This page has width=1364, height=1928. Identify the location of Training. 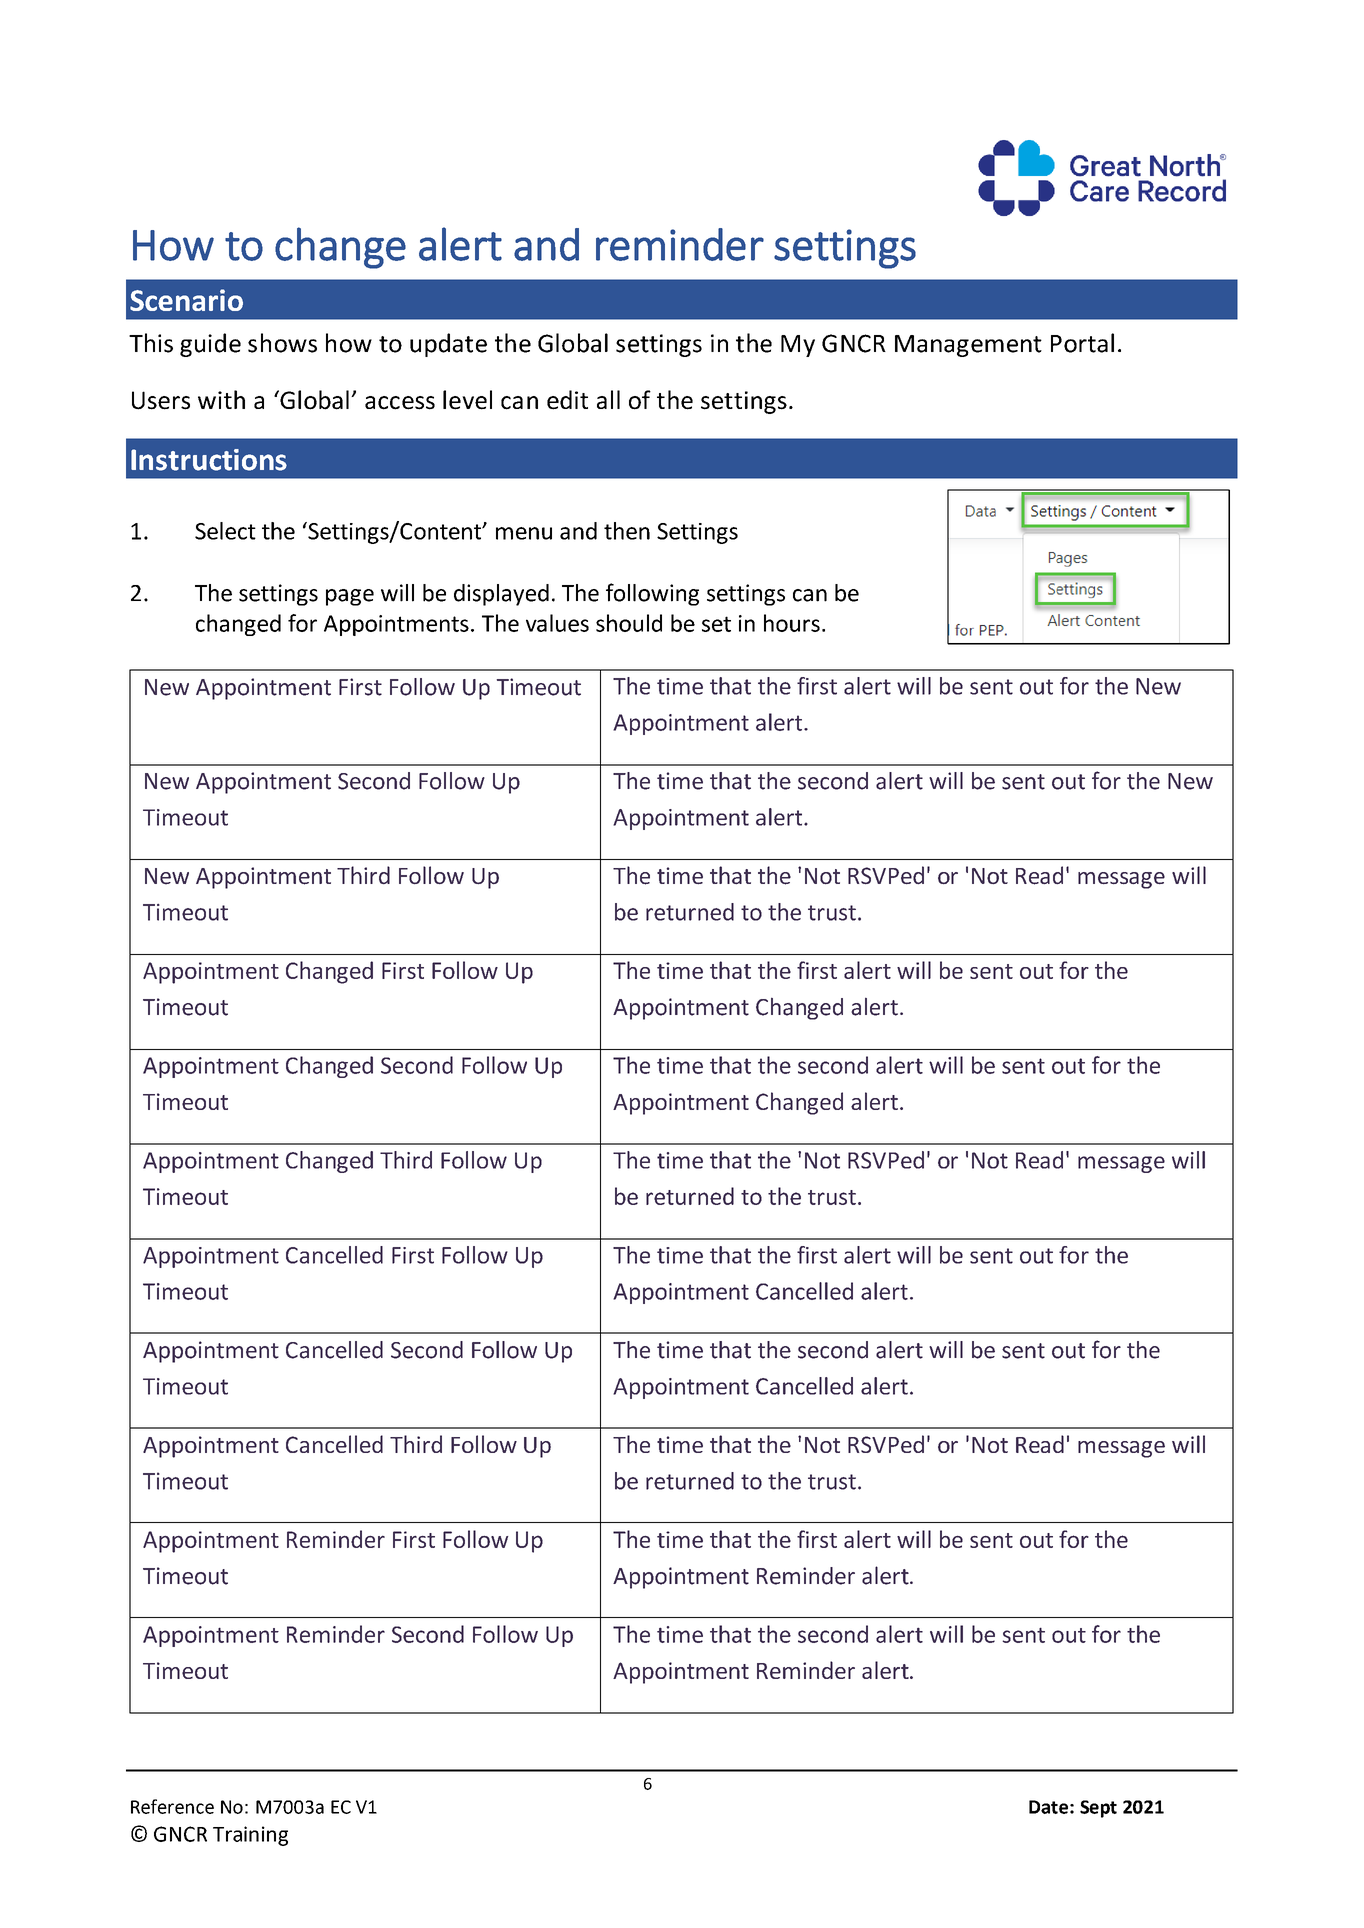
(250, 1836).
